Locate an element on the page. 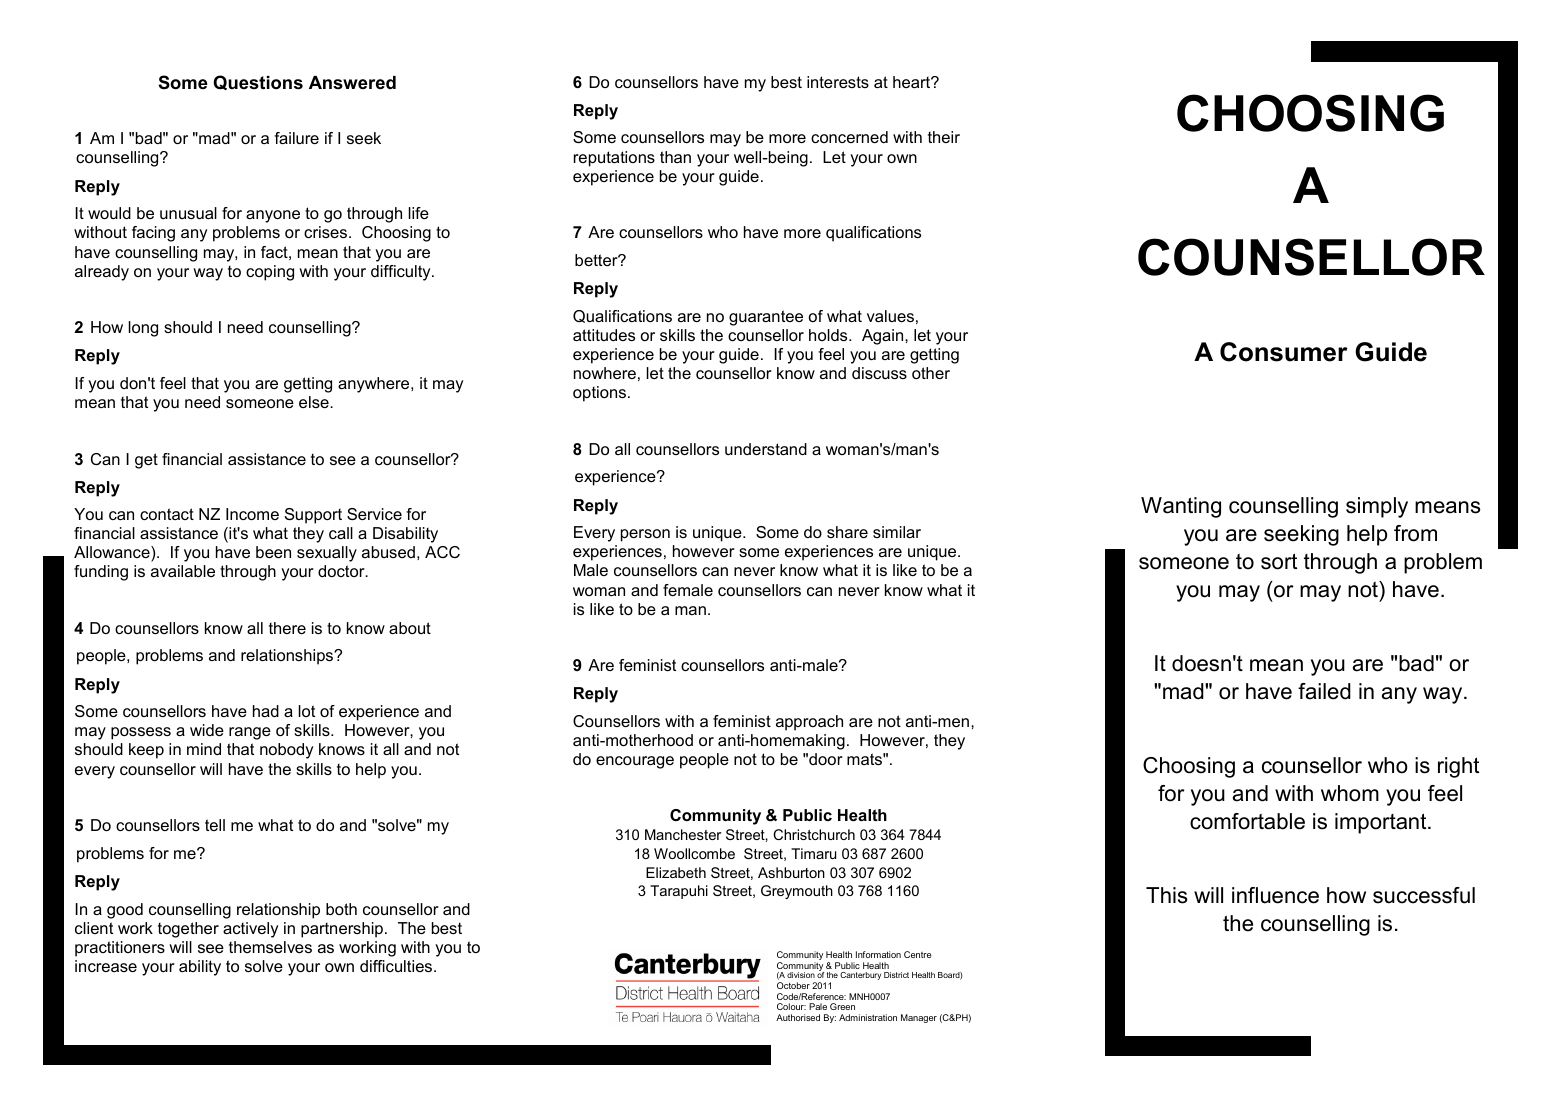  Consumer is located at coordinates (1284, 352).
